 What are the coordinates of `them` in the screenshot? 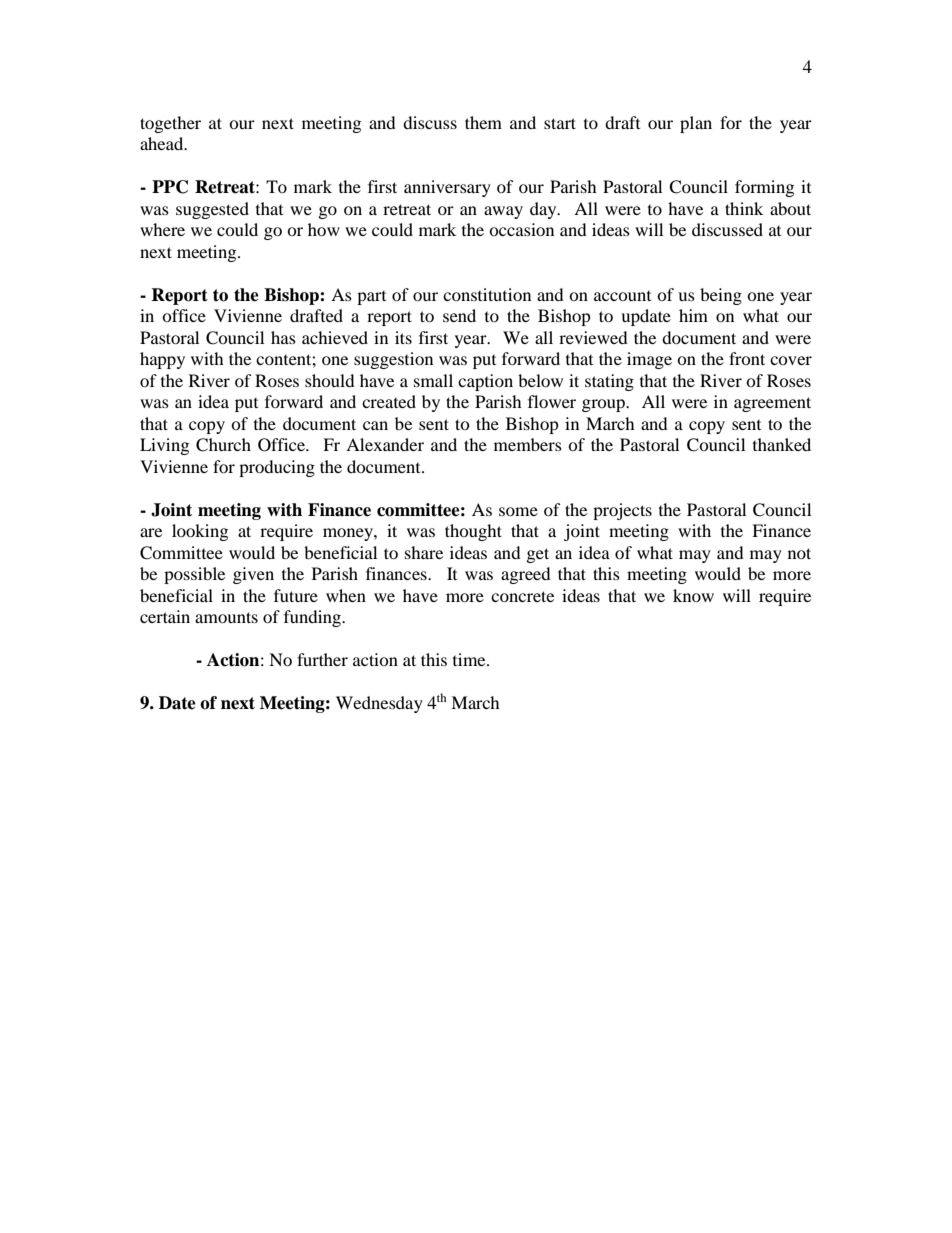 It's located at (483, 122).
